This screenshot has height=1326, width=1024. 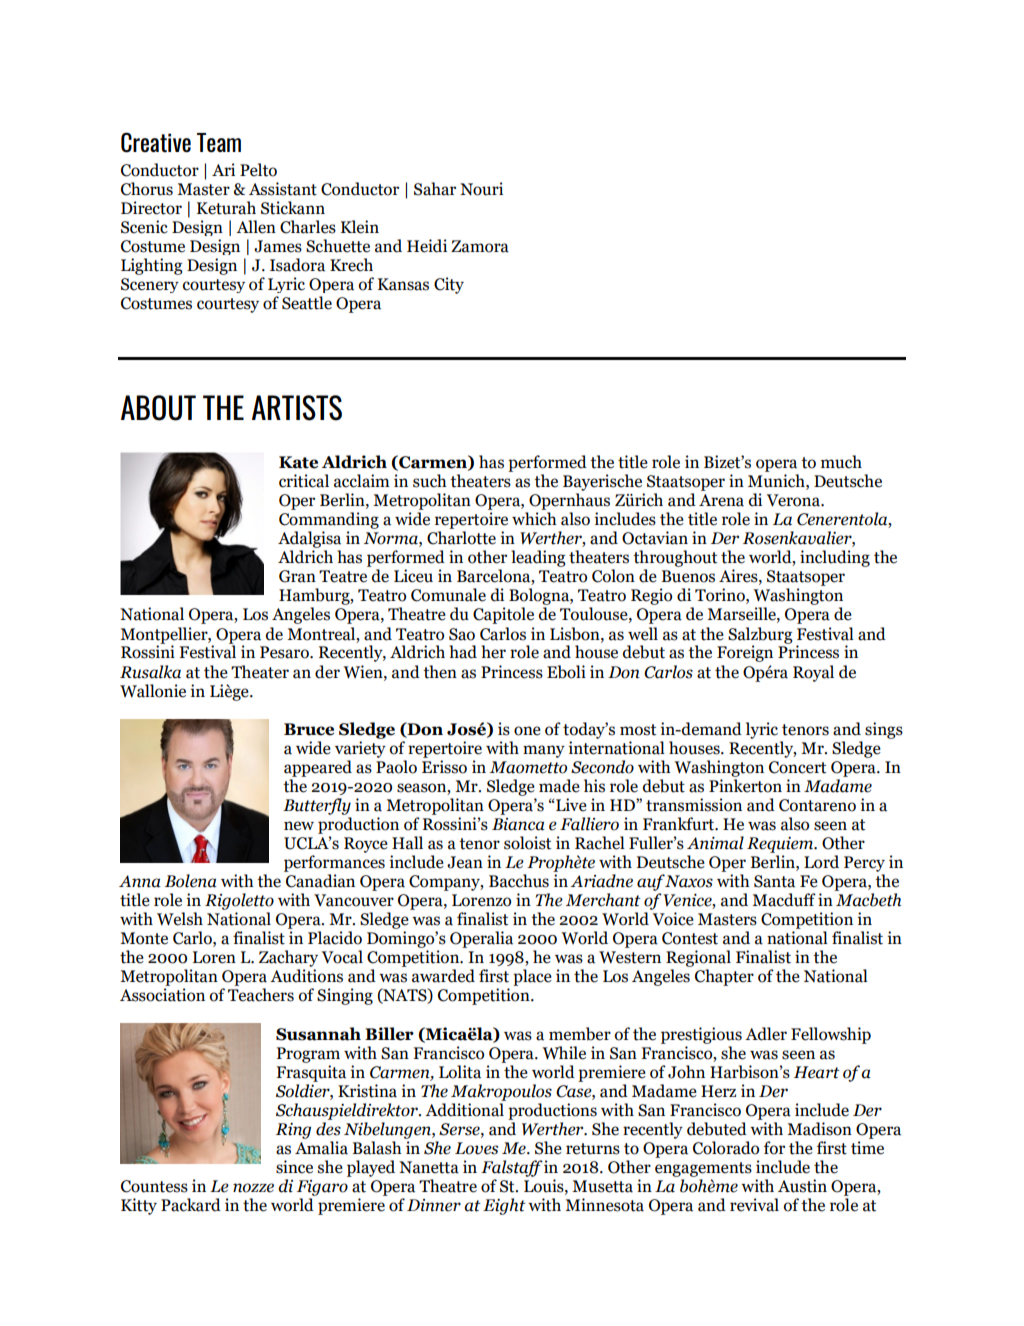 I want to click on Royal, so click(x=813, y=673).
